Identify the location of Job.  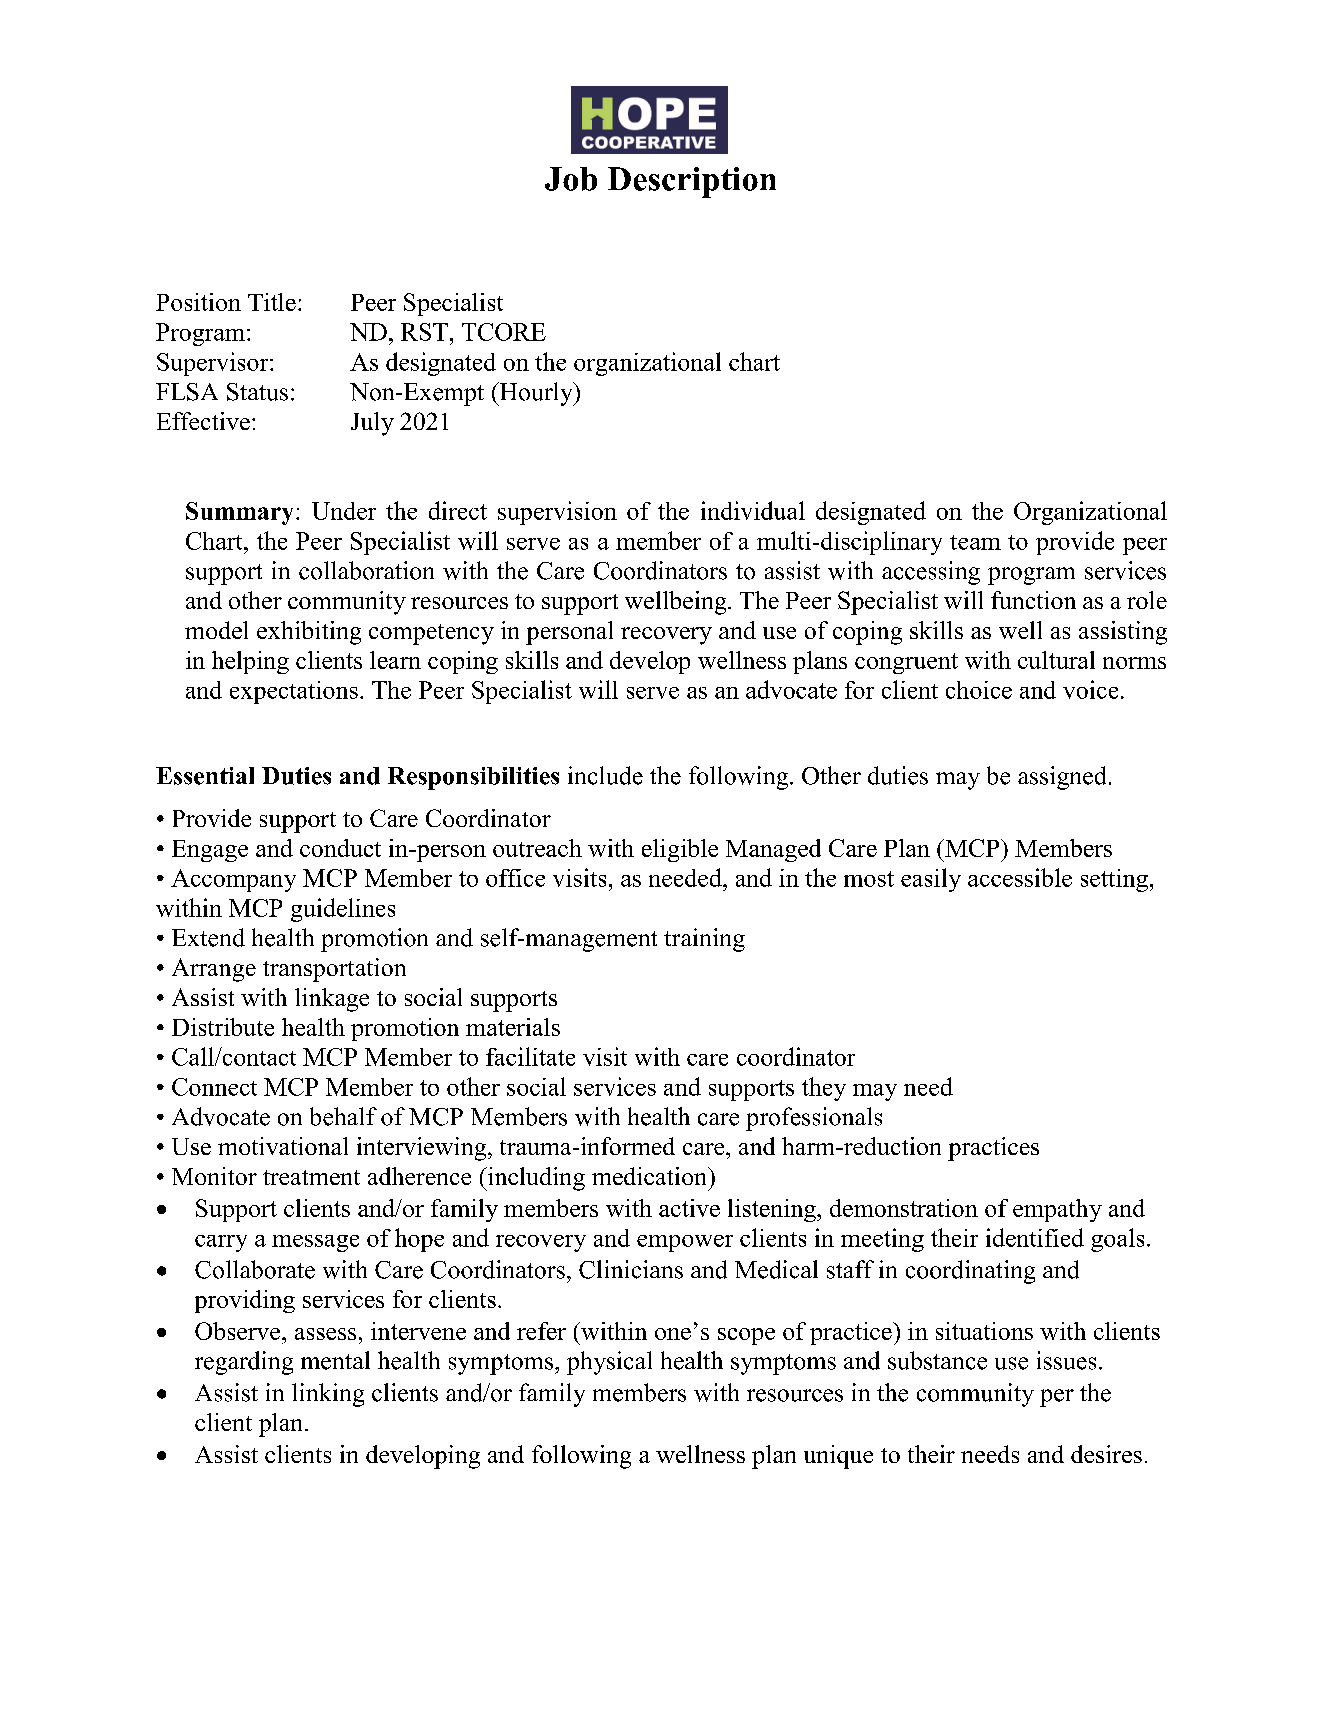
(571, 179).
